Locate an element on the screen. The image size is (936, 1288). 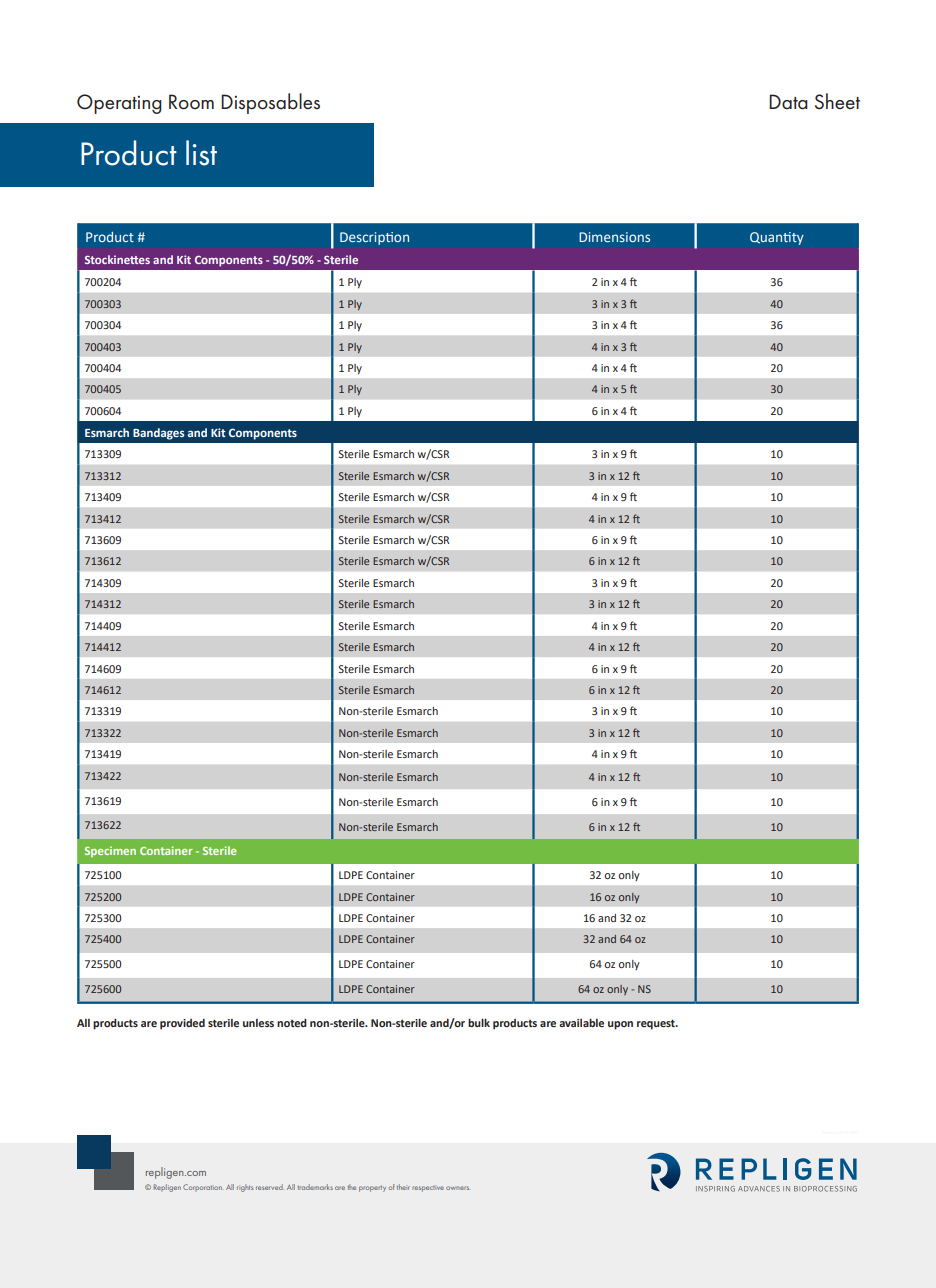
Sheet is located at coordinates (837, 101).
